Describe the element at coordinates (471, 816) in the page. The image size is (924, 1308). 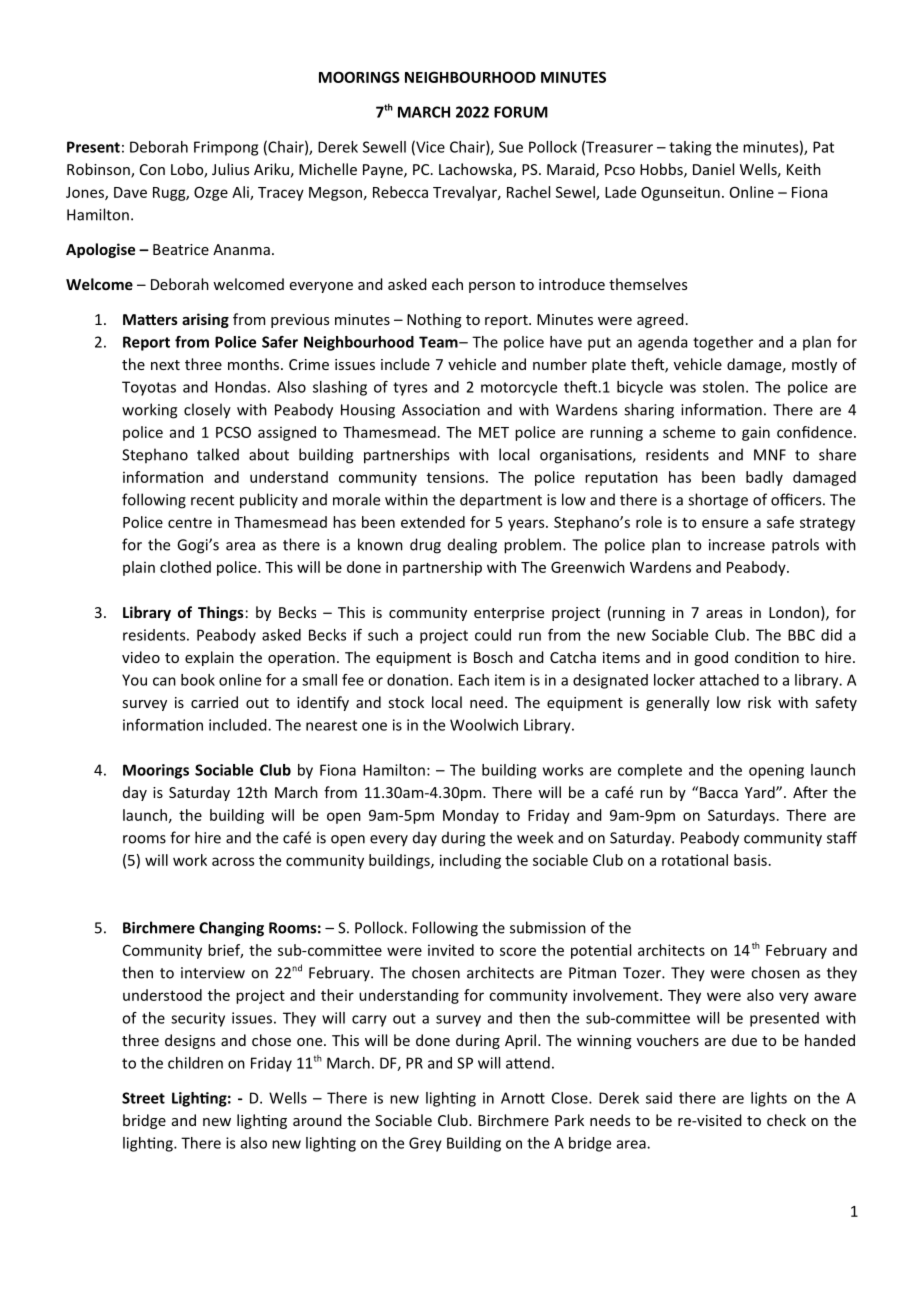
I see `Monday` at that location.
